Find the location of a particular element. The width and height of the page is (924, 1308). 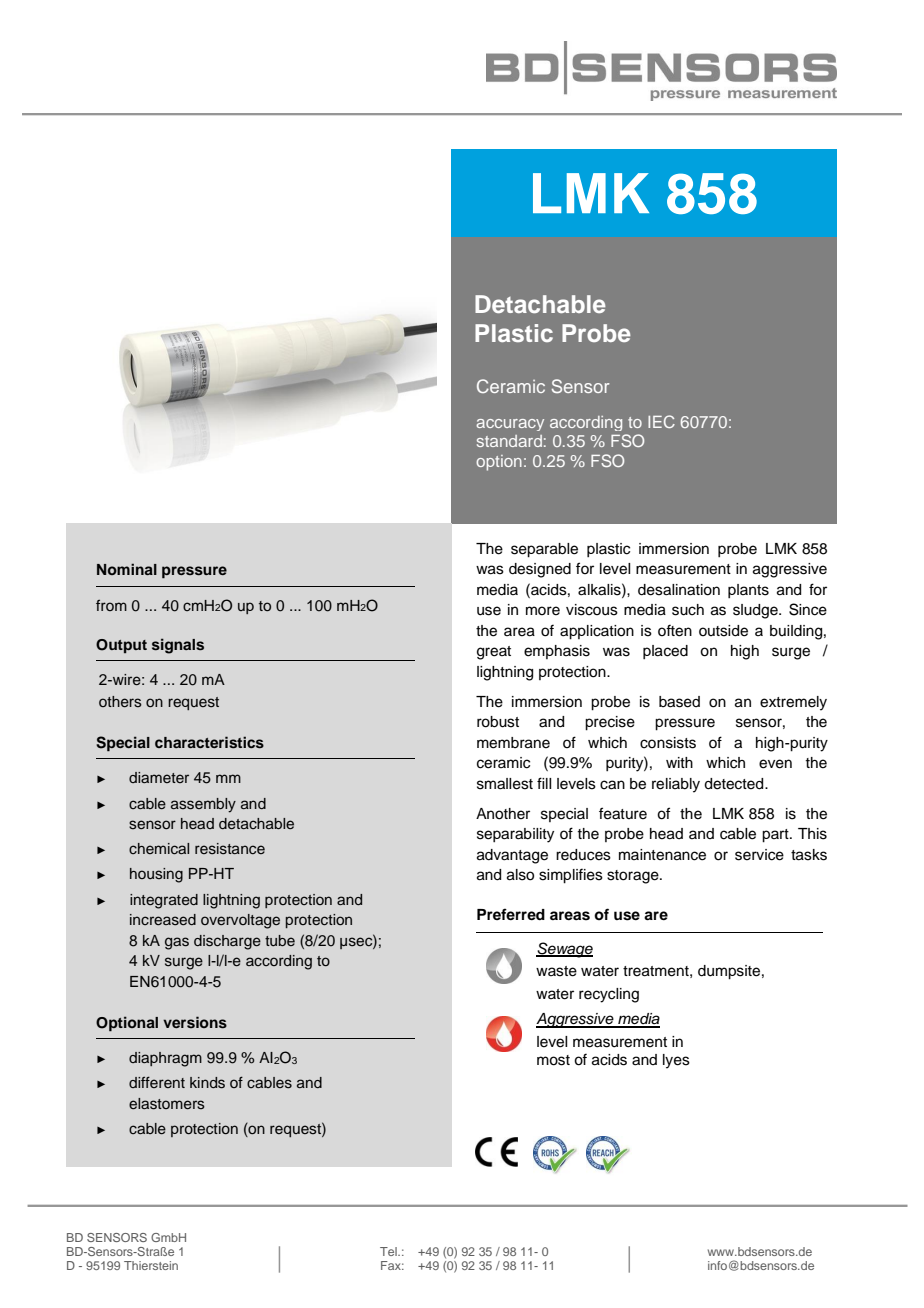

resistance is located at coordinates (230, 849).
